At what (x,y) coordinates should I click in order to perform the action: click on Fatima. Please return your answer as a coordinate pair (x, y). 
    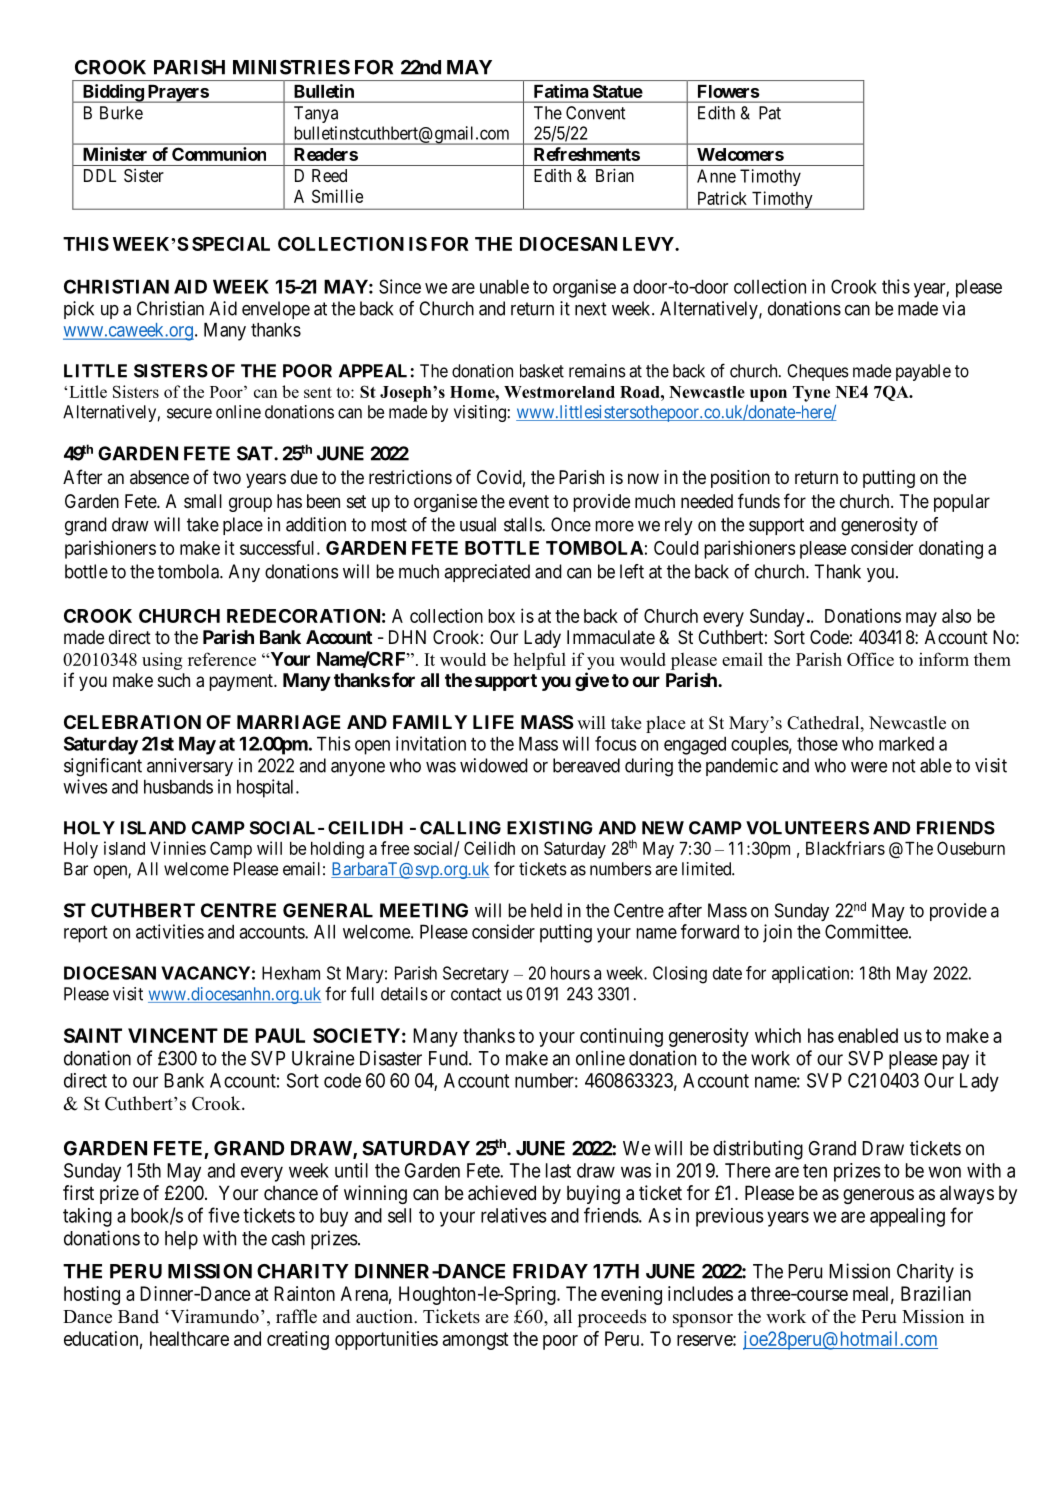
    Looking at the image, I should click on (561, 91).
